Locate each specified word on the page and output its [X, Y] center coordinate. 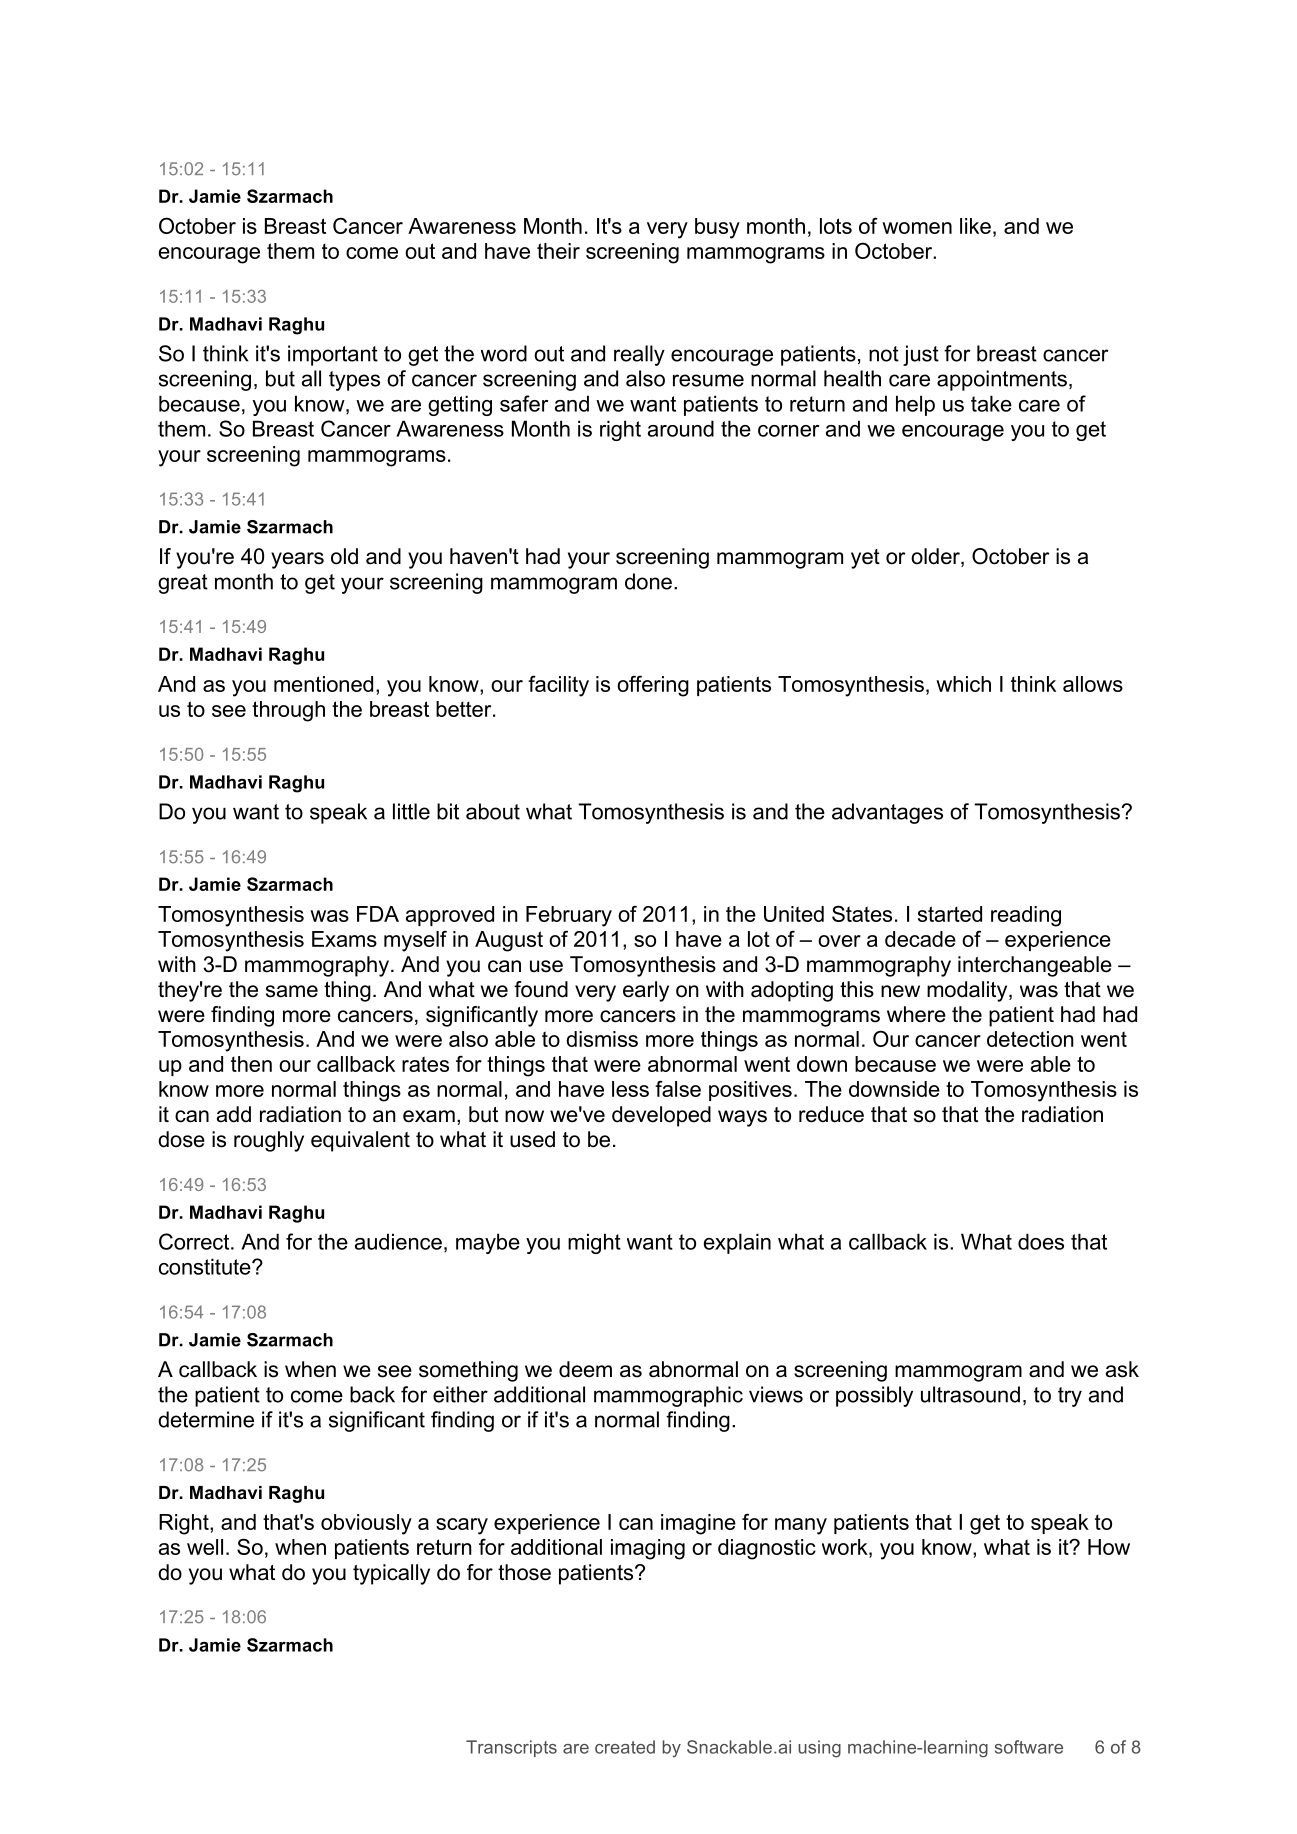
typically [391, 1574]
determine [206, 1419]
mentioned [323, 684]
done [648, 581]
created [625, 1747]
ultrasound [970, 1394]
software [1029, 1747]
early [646, 991]
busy [717, 228]
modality [968, 991]
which [963, 684]
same [292, 991]
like [975, 226]
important [333, 355]
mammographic [668, 1396]
